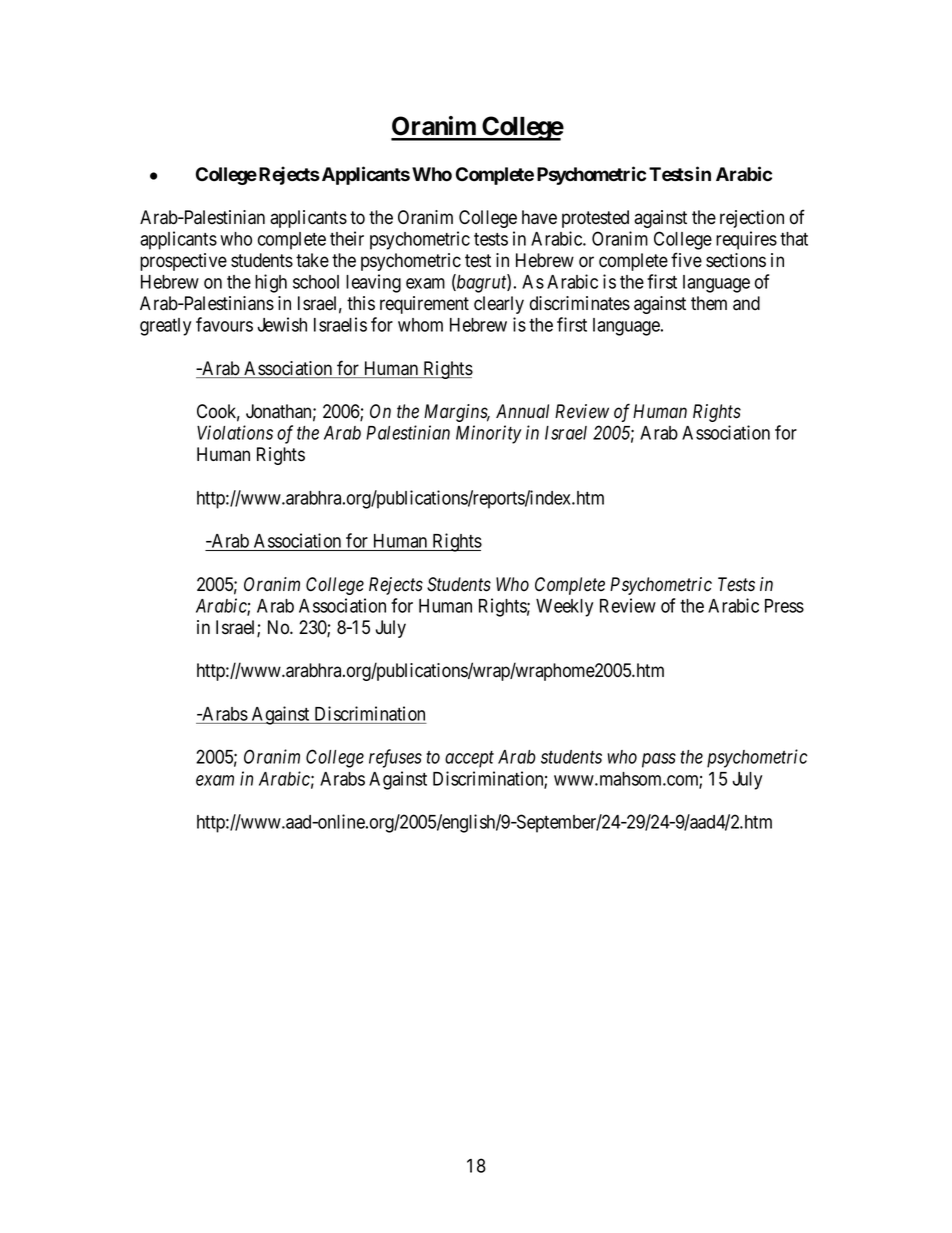 The width and height of the image is (952, 1233). Describe the element at coordinates (564, 608) in the image. I see `Weekly` at that location.
